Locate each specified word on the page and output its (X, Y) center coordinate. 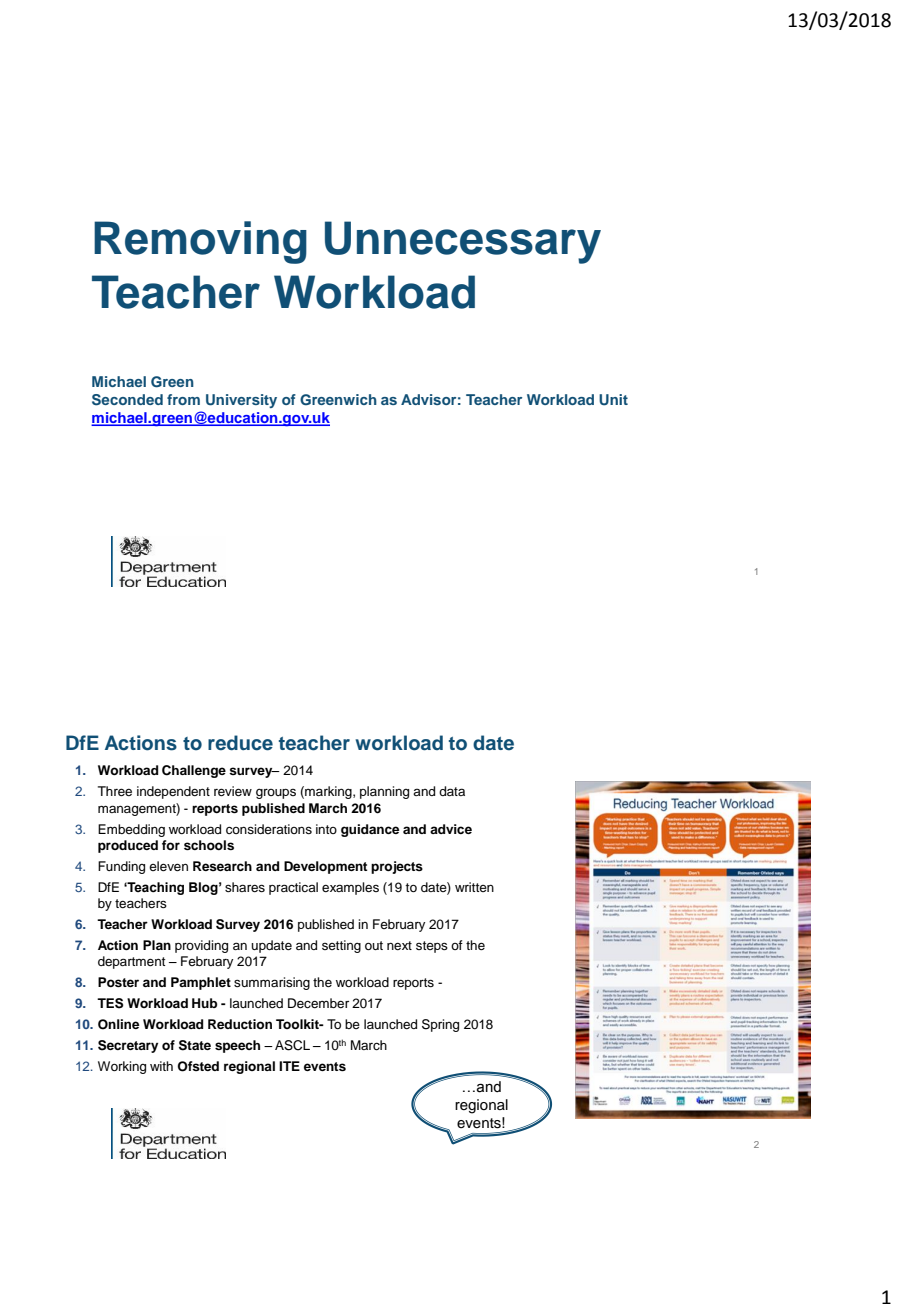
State (195, 1045)
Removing (200, 242)
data (452, 791)
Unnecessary (463, 242)
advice (451, 829)
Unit (613, 400)
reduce (240, 743)
